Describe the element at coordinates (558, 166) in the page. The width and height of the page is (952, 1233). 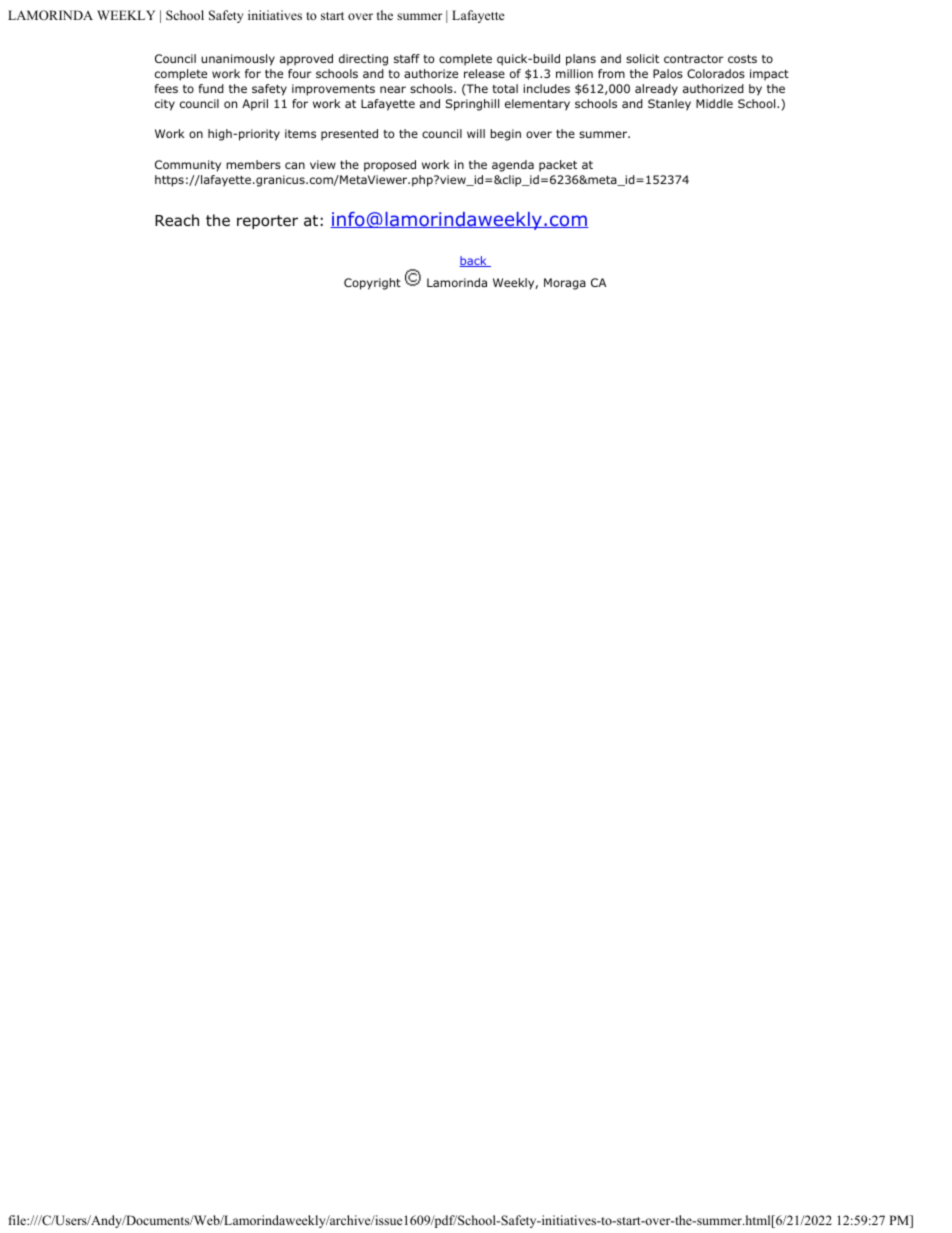
I see `packet` at that location.
